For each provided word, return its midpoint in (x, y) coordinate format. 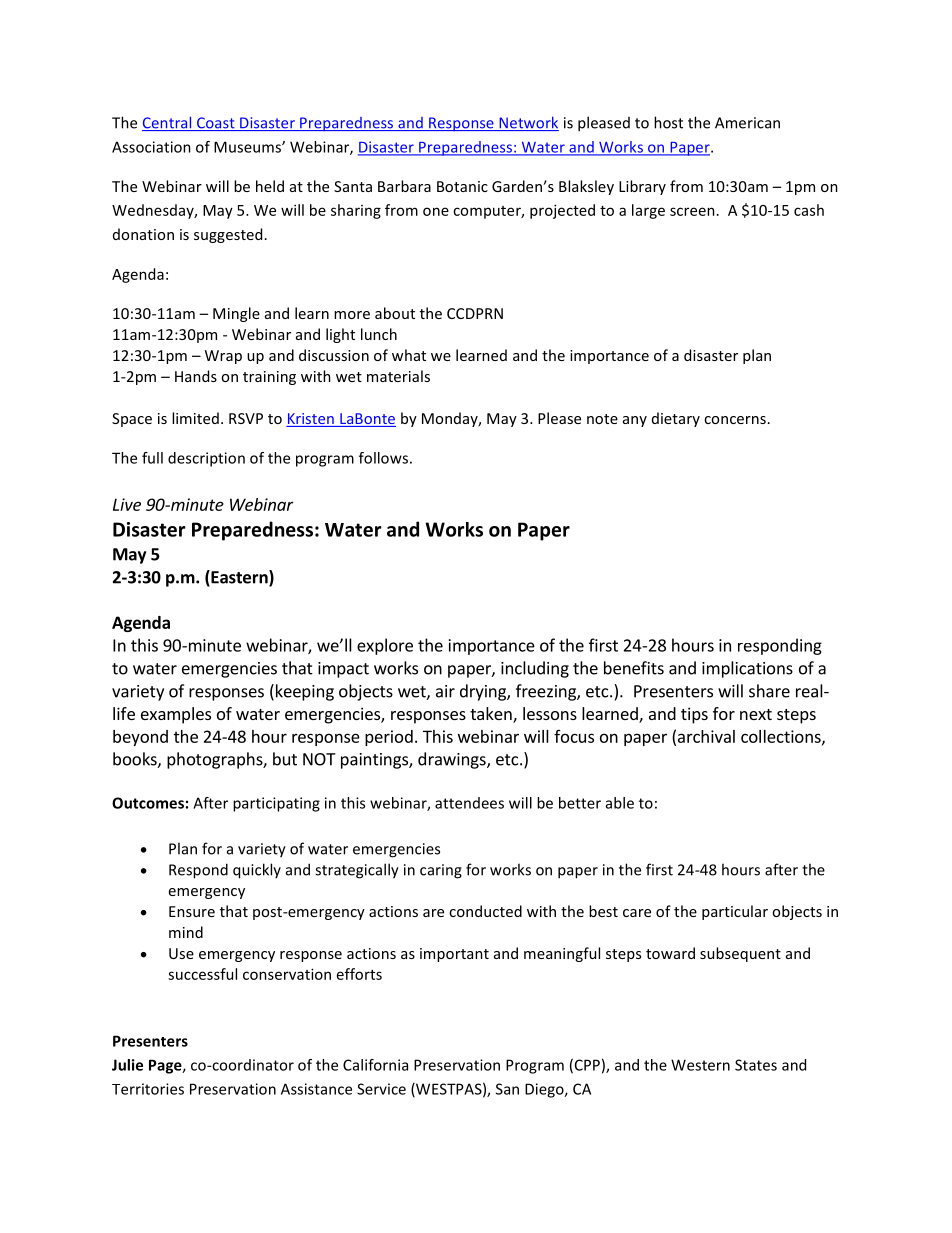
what (409, 355)
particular (735, 912)
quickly (257, 871)
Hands (196, 376)
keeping (303, 692)
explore (385, 646)
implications (747, 669)
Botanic (462, 186)
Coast (216, 124)
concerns (735, 420)
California (375, 1065)
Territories (148, 1089)
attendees (469, 803)
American (747, 123)
